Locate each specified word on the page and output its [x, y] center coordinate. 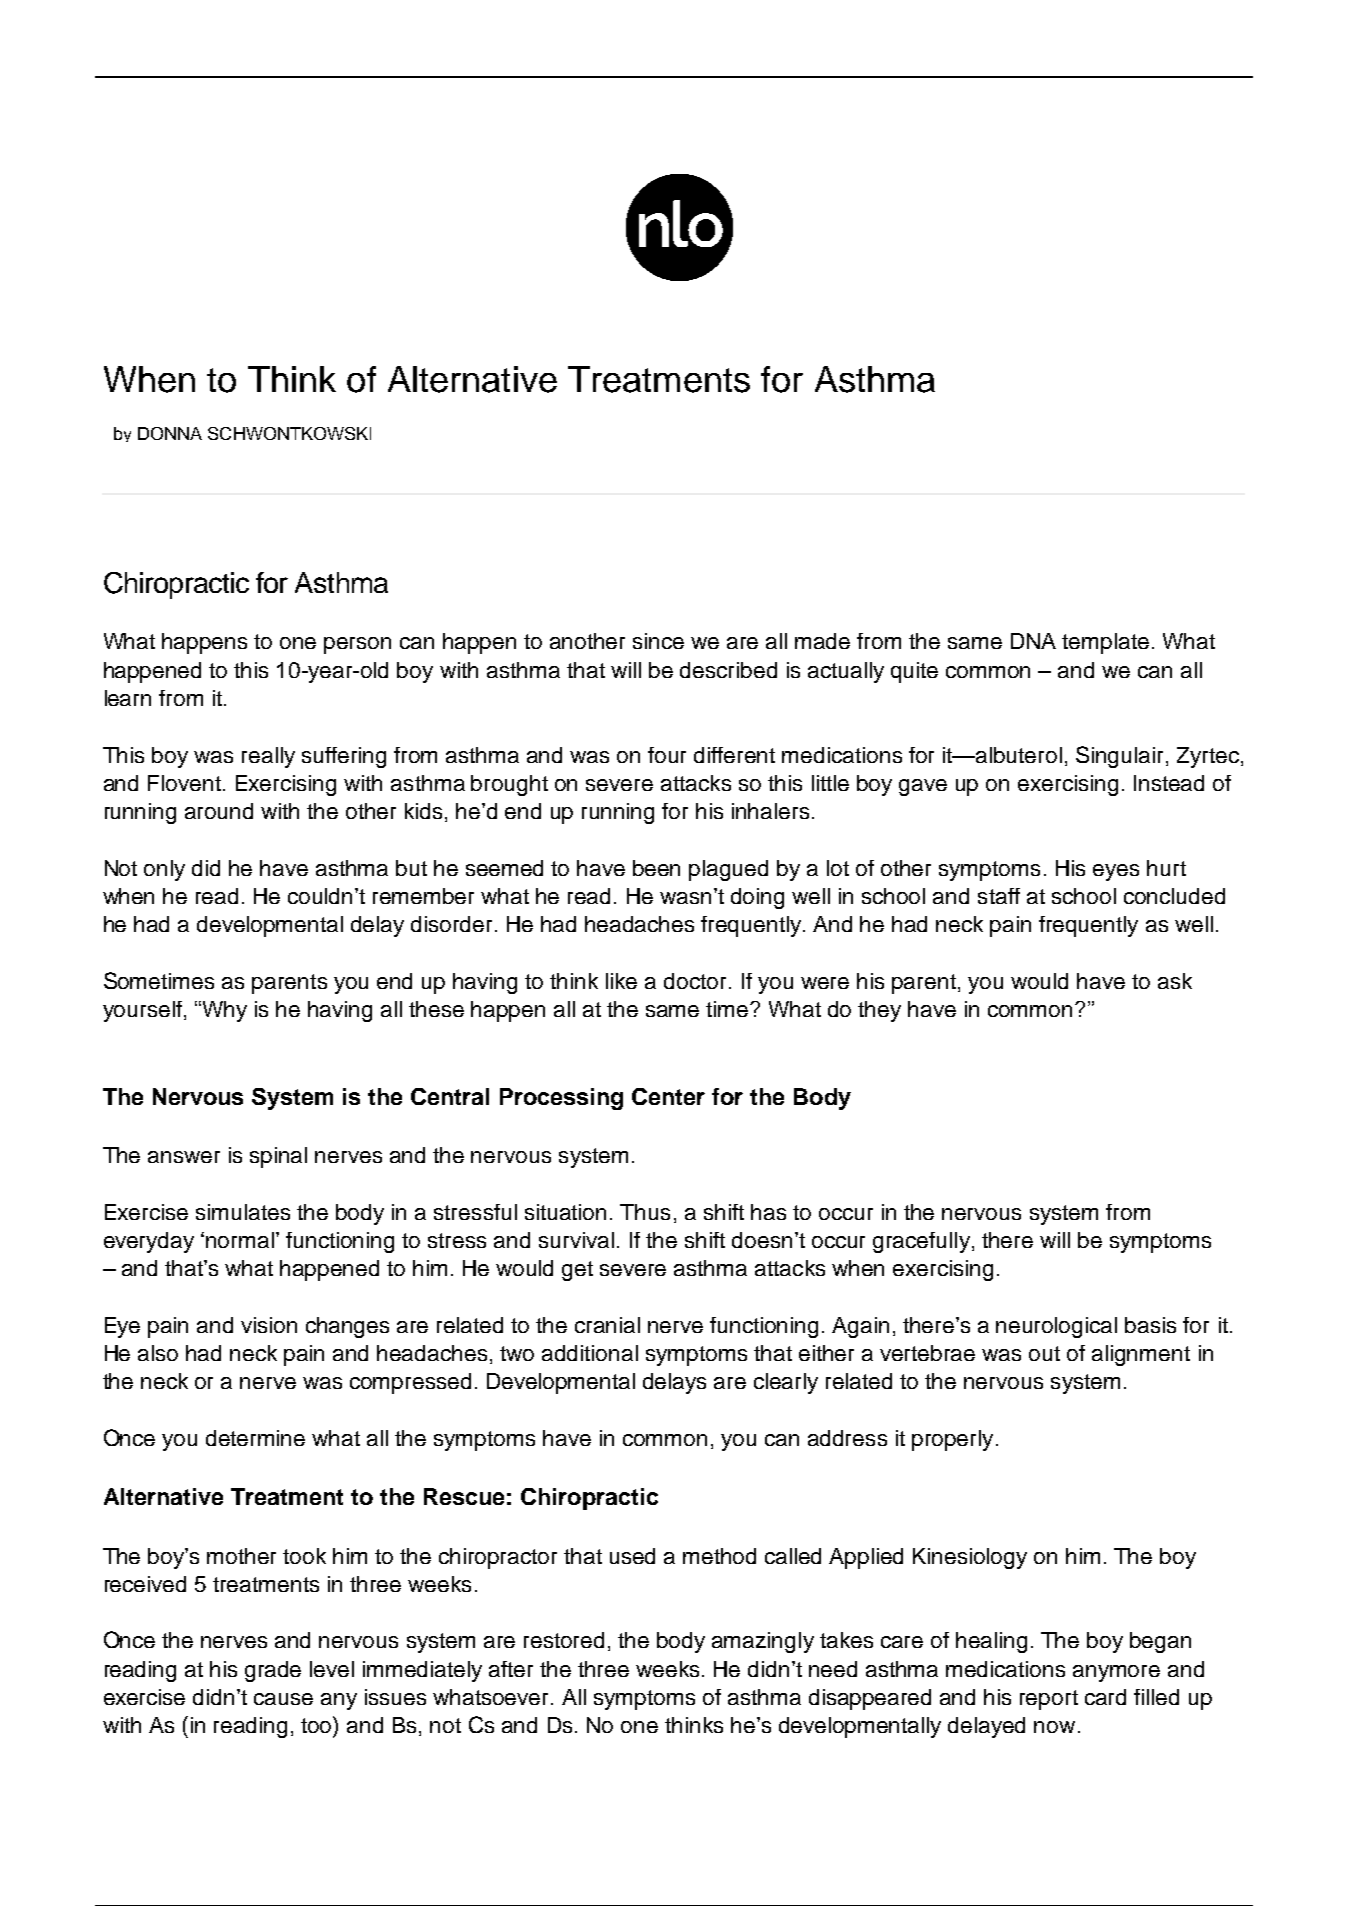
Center [668, 1096]
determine [255, 1438]
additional [590, 1353]
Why [223, 1011]
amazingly [763, 1642]
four [667, 755]
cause [283, 1699]
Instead [1169, 783]
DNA [1033, 641]
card [1105, 1697]
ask [1175, 981]
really [268, 757]
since [658, 641]
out [1044, 1353]
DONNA [170, 433]
